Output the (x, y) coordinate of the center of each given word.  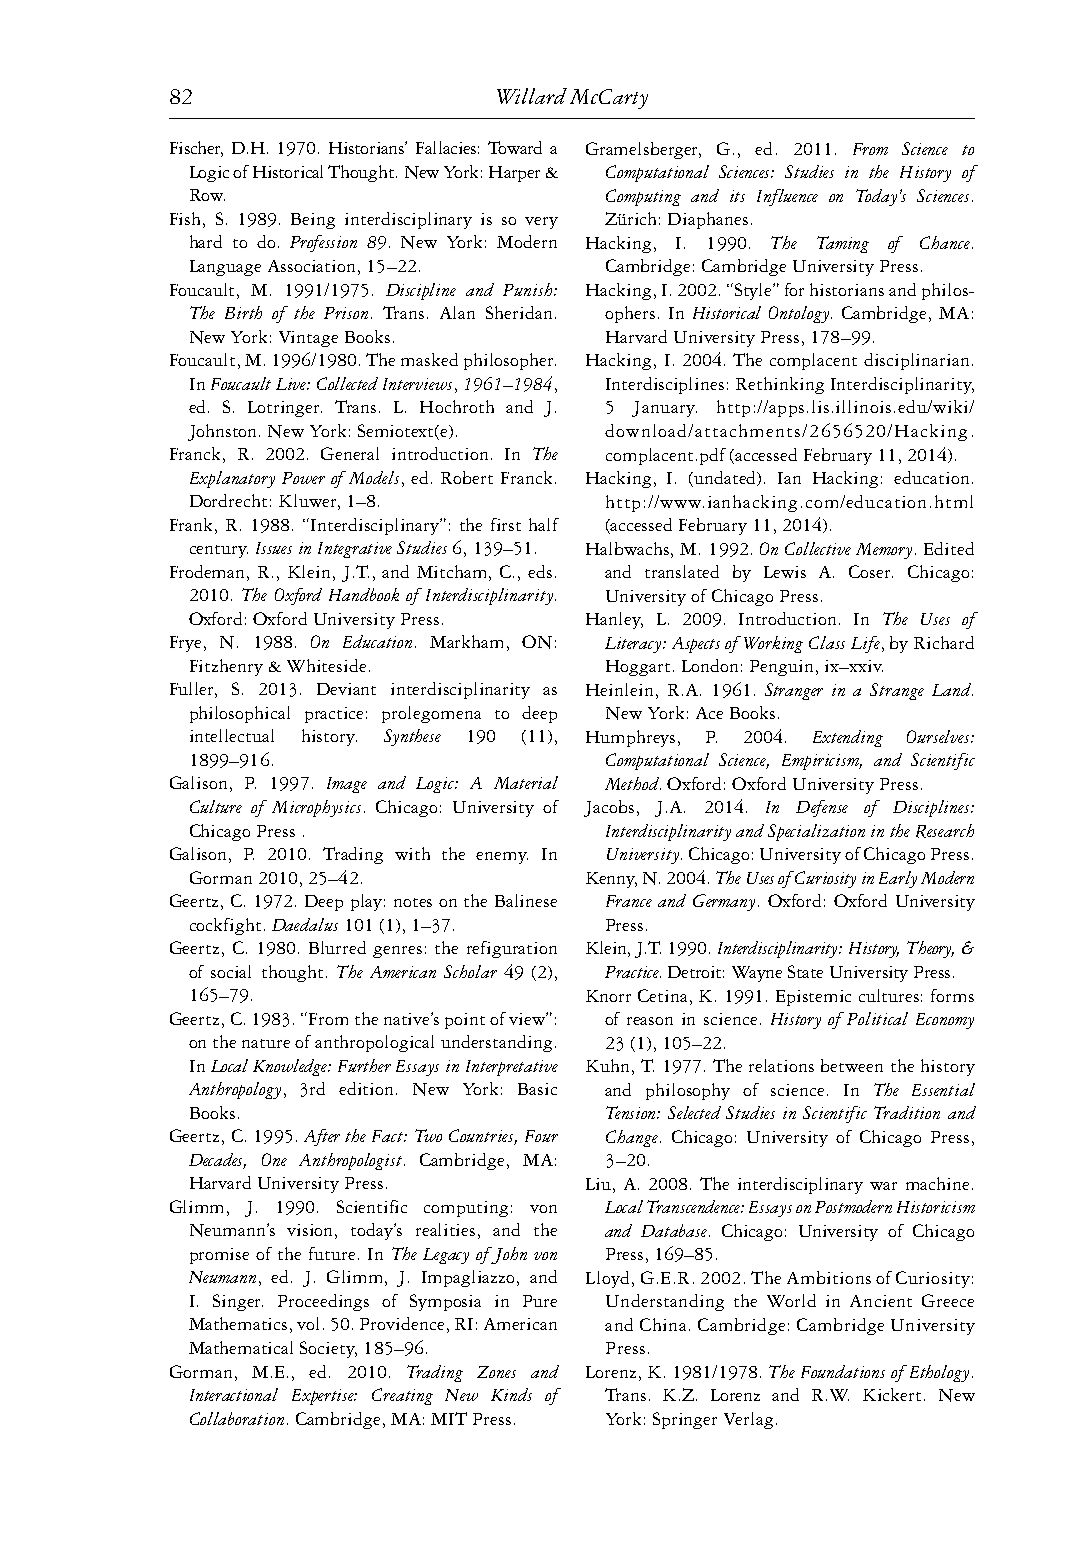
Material (526, 782)
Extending (848, 738)
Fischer (196, 149)
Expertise (324, 1397)
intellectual (232, 735)
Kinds (511, 1394)
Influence (787, 197)
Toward (515, 147)
